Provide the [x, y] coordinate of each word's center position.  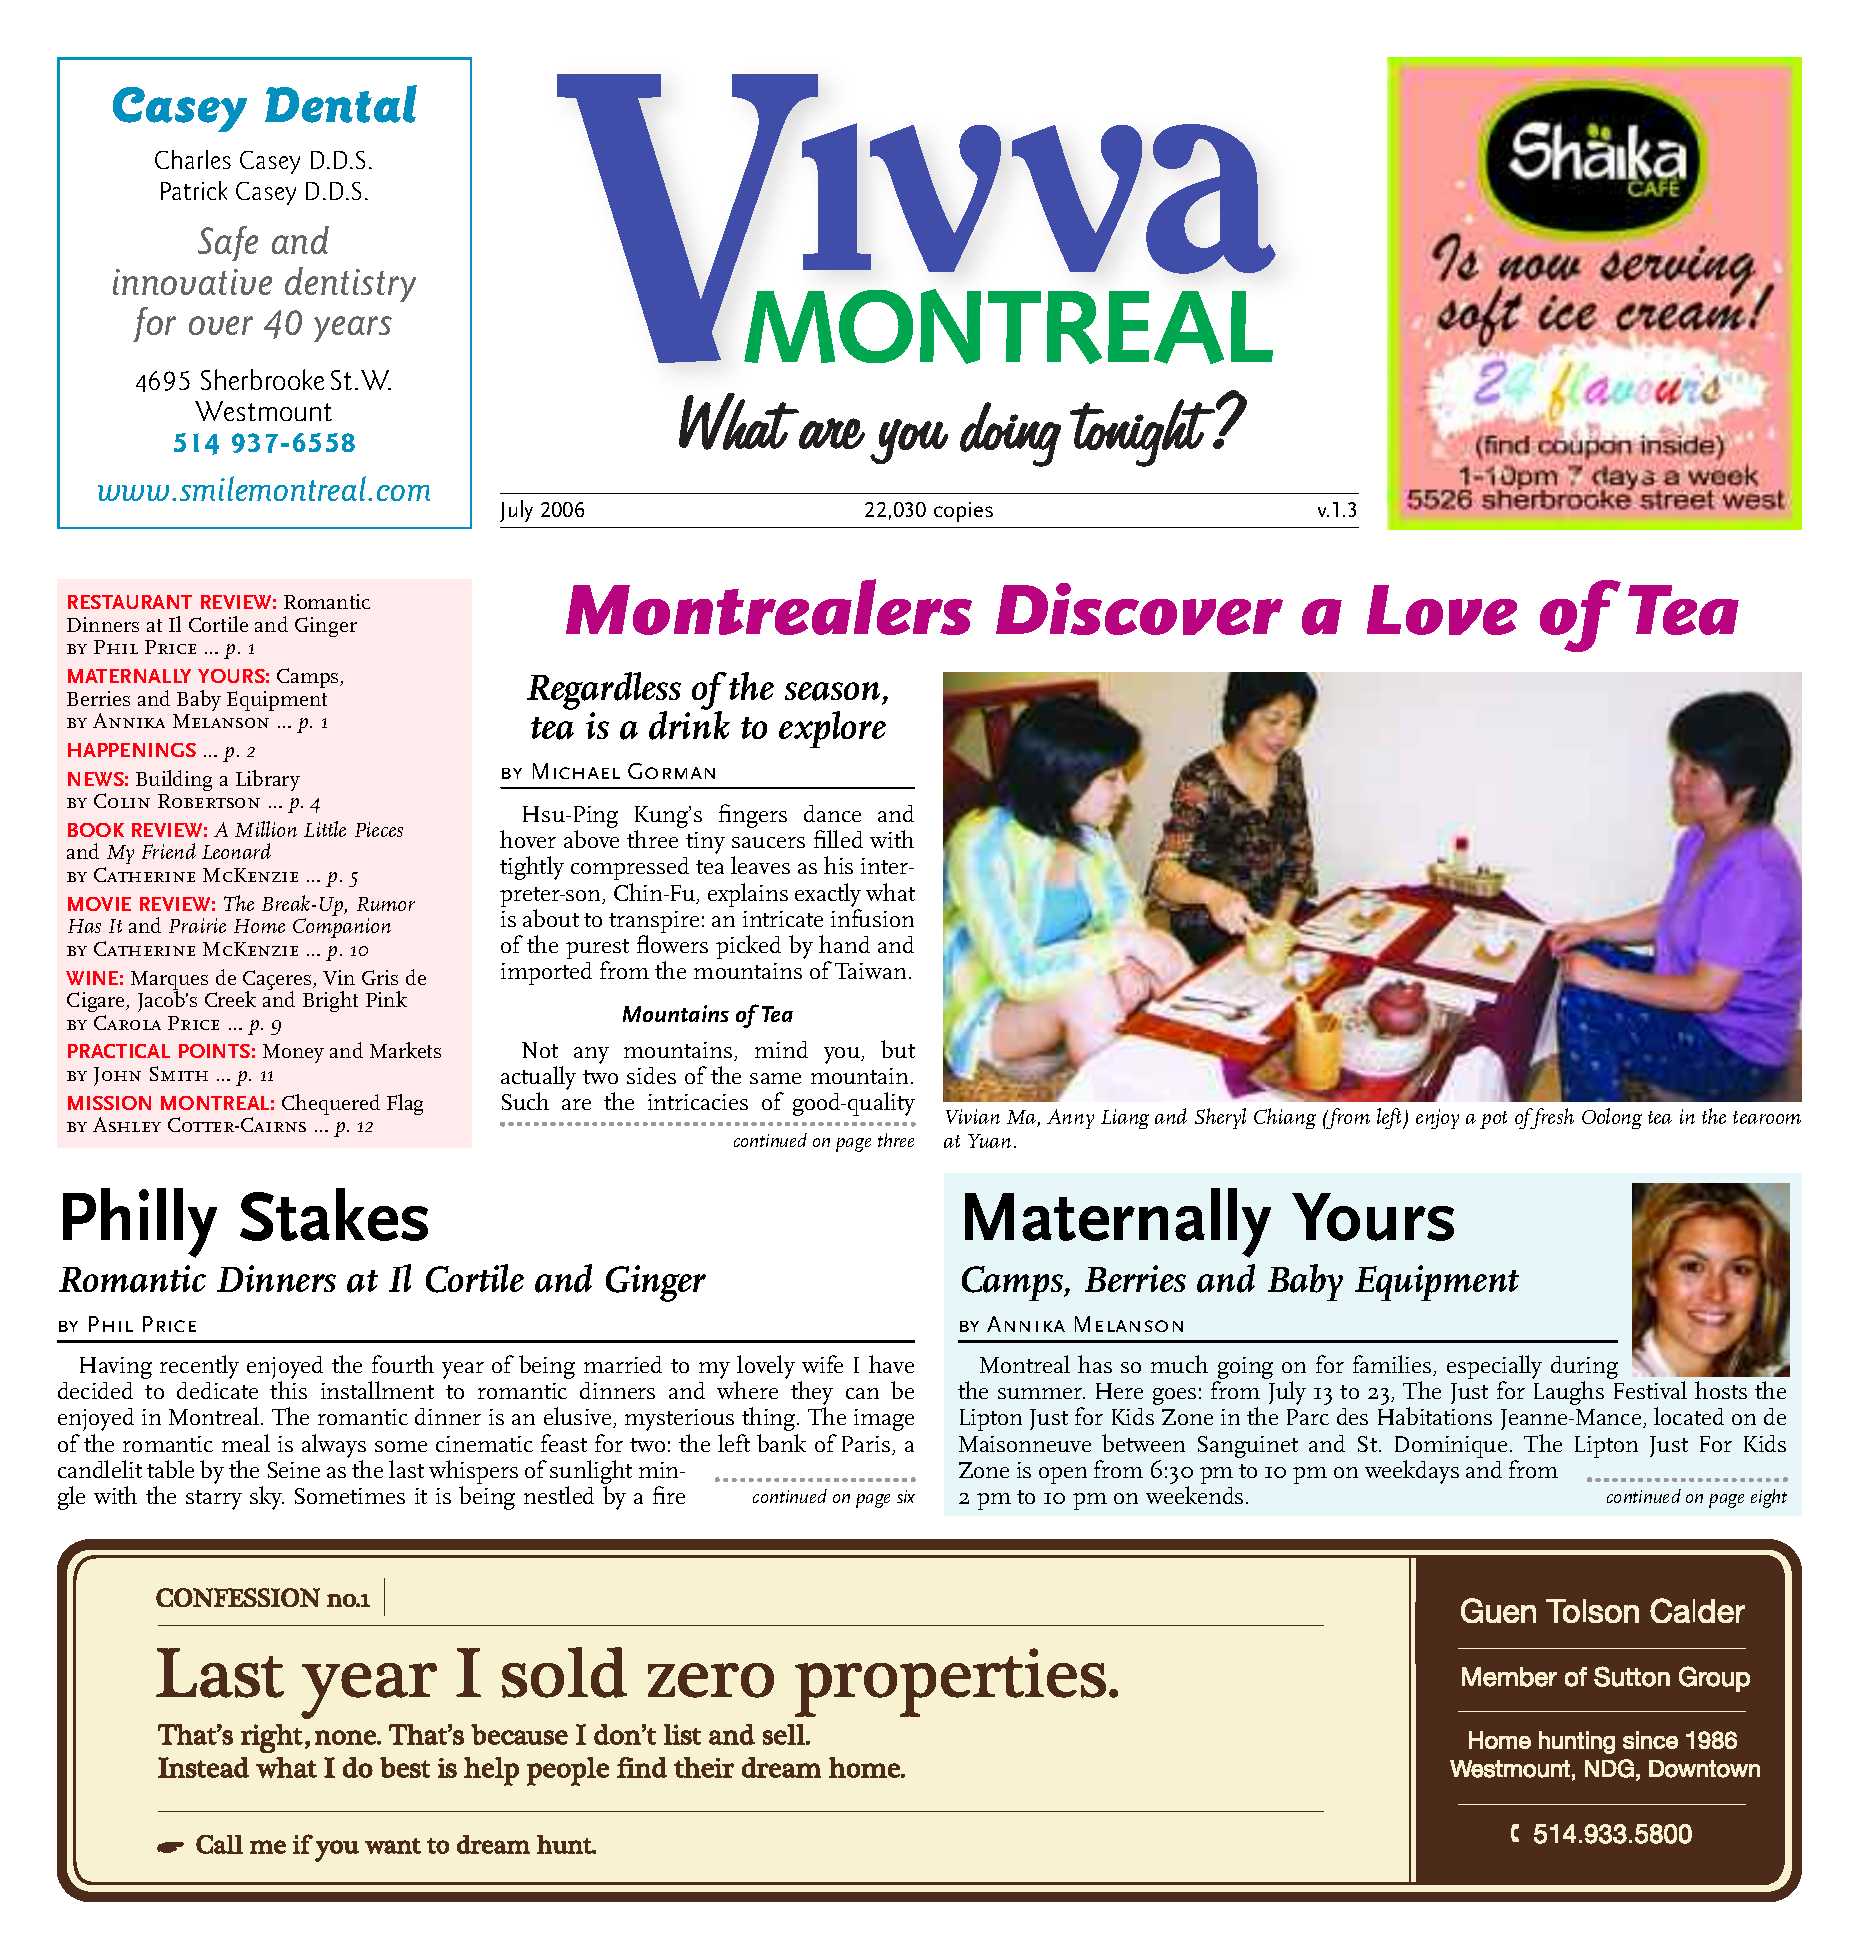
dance [832, 813]
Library [268, 780]
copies [963, 512]
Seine [294, 1470]
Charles [193, 159]
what [890, 892]
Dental [341, 104]
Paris [866, 1444]
